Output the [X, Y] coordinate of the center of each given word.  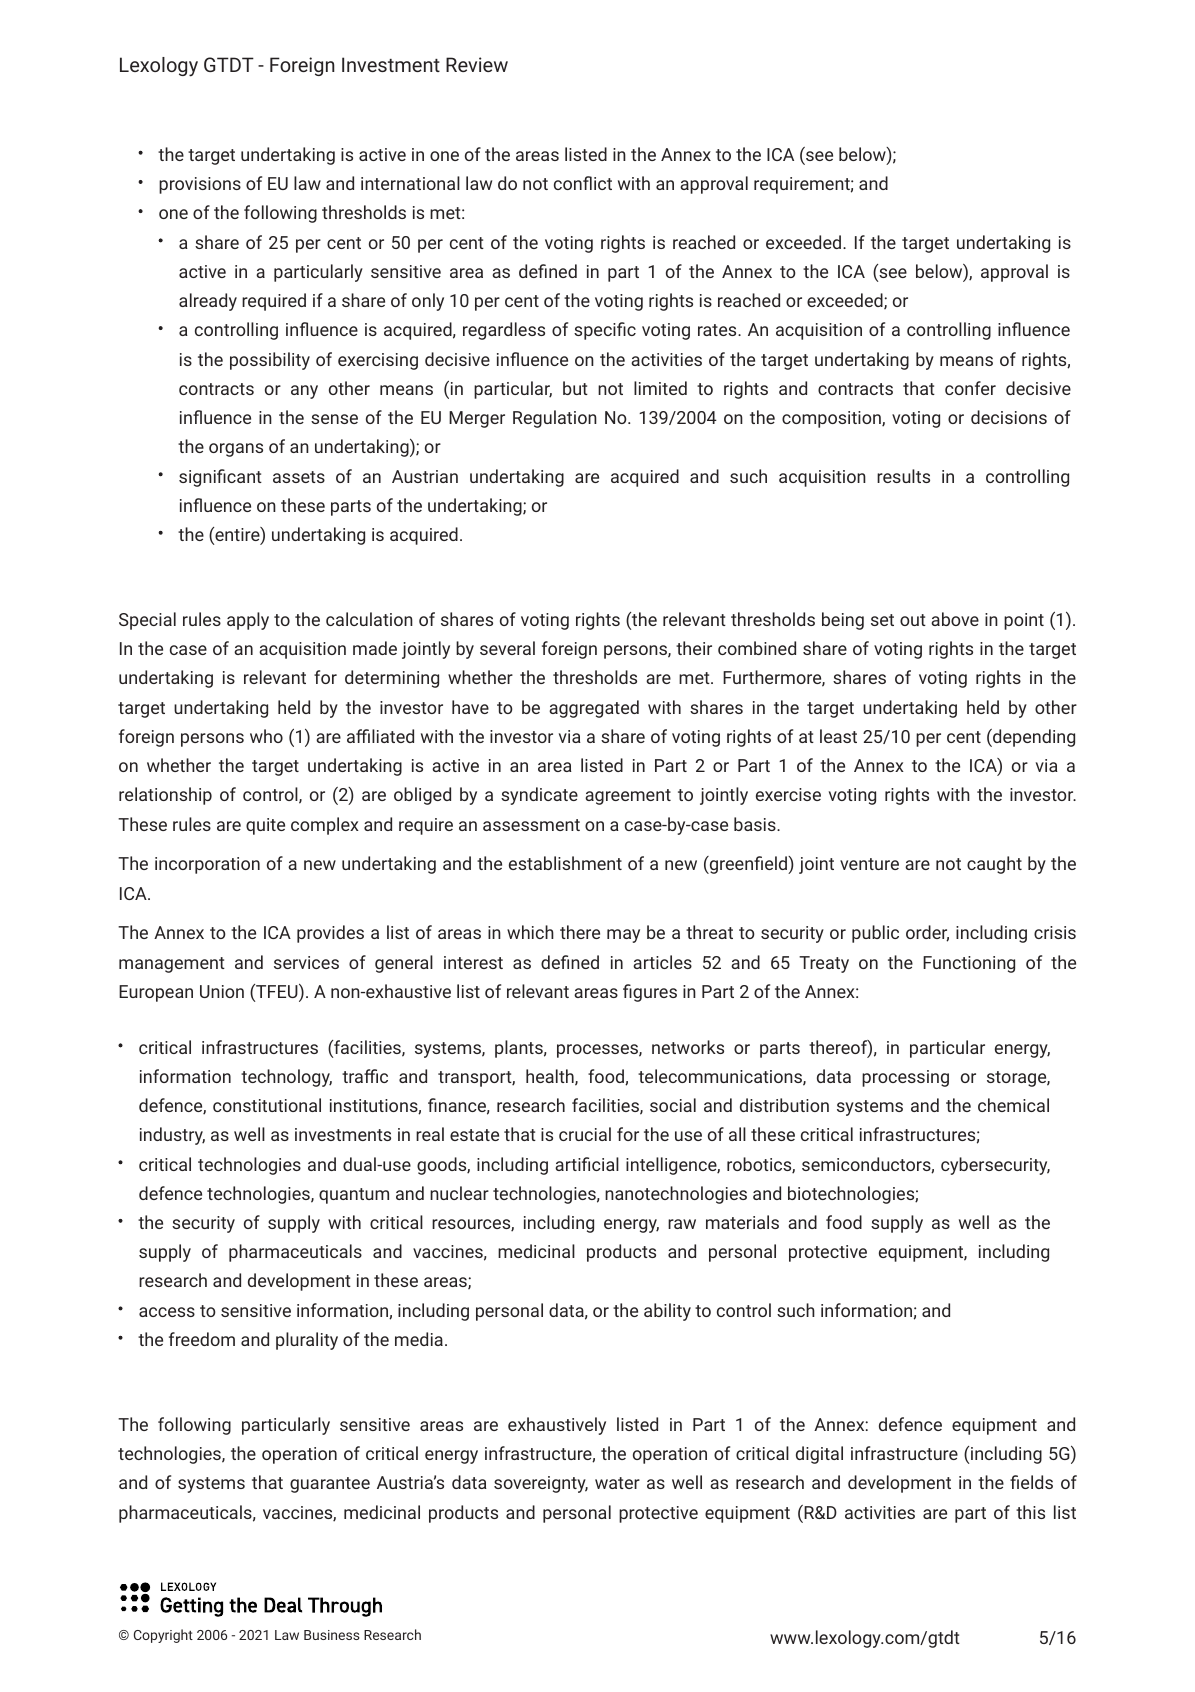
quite [265, 826]
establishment [565, 863]
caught [994, 865]
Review [477, 64]
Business [332, 1635]
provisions [200, 185]
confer [970, 388]
